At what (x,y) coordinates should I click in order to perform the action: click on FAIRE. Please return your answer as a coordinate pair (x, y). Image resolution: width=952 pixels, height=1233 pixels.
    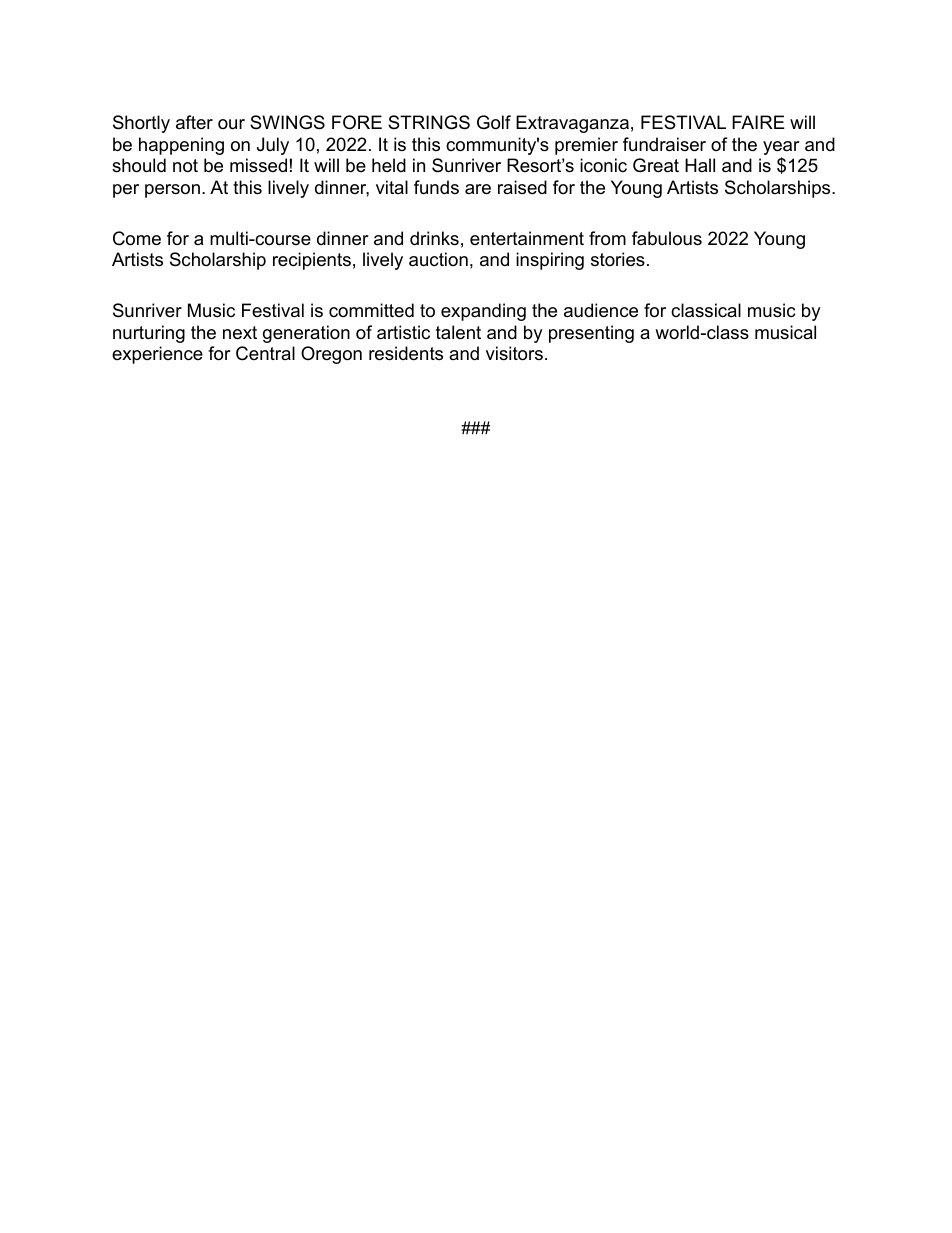
    Looking at the image, I should click on (758, 122).
